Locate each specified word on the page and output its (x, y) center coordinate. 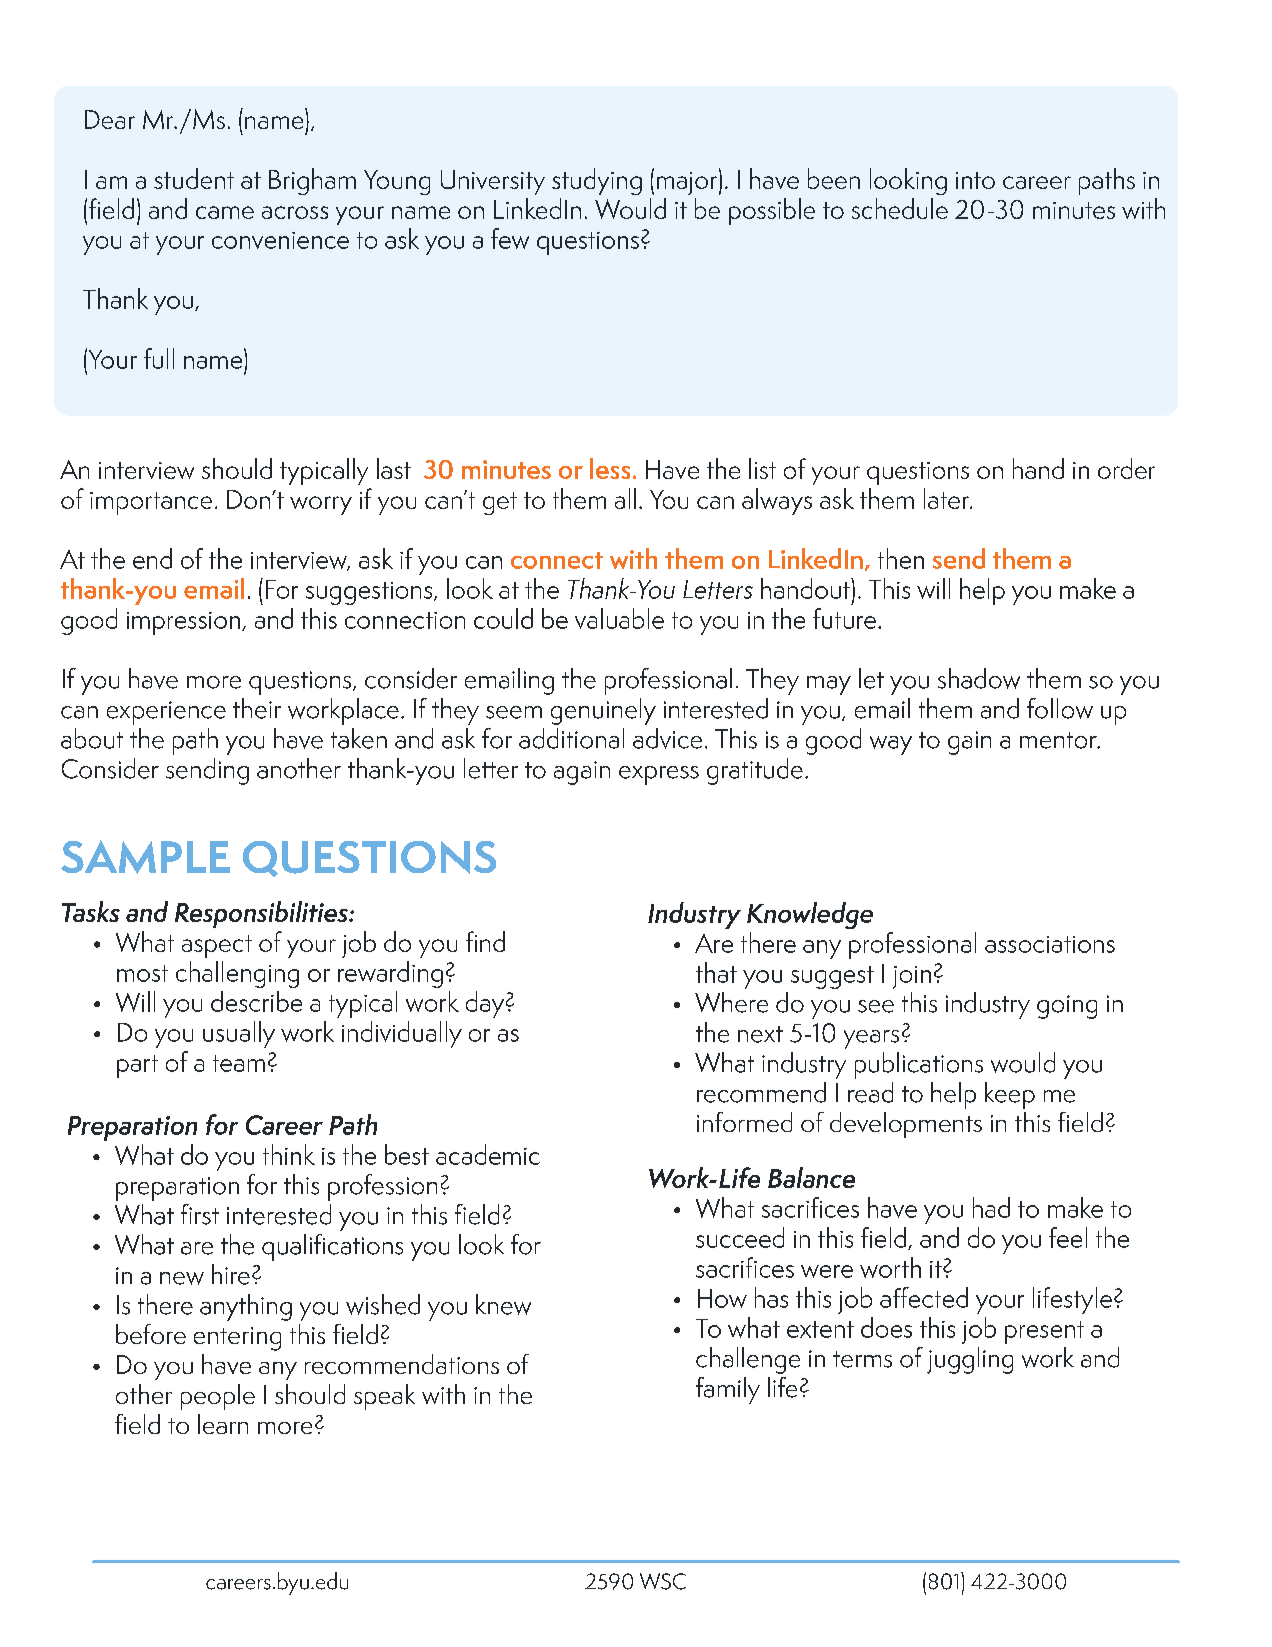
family (728, 1390)
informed (744, 1122)
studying (597, 181)
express (659, 775)
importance (151, 503)
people (218, 1397)
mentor (1059, 740)
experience (166, 713)
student (194, 178)
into (975, 180)
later (948, 498)
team (239, 1063)
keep (1010, 1095)
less (610, 468)
